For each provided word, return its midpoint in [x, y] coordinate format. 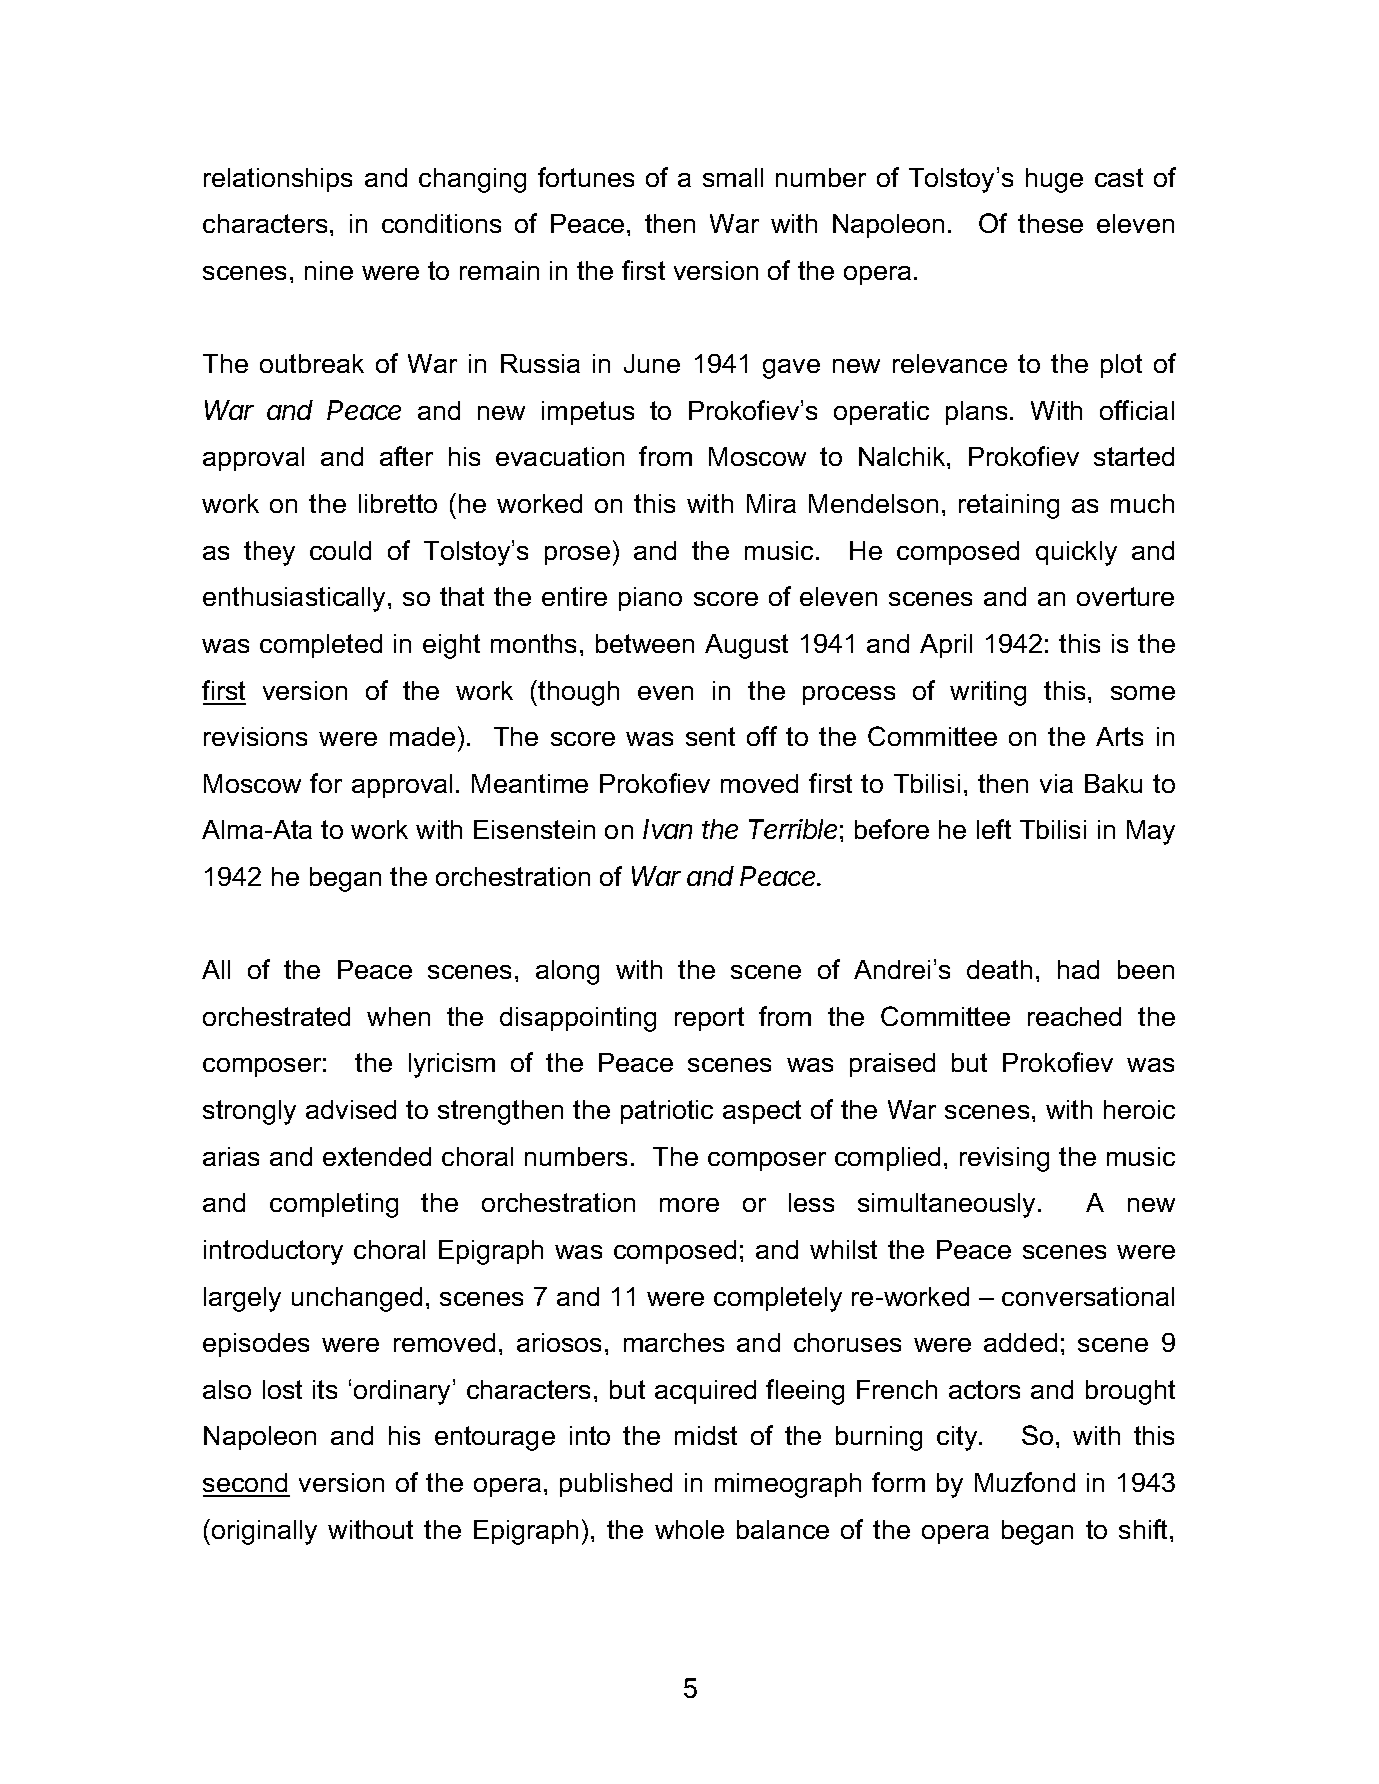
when [398, 1016]
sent [710, 736]
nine [329, 270]
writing [988, 693]
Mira [771, 503]
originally [264, 1532]
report [709, 1019]
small [733, 177]
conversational [1088, 1296]
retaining [1009, 506]
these [1050, 223]
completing [334, 1205]
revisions [255, 736]
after [406, 456]
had [1078, 969]
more [689, 1205]
